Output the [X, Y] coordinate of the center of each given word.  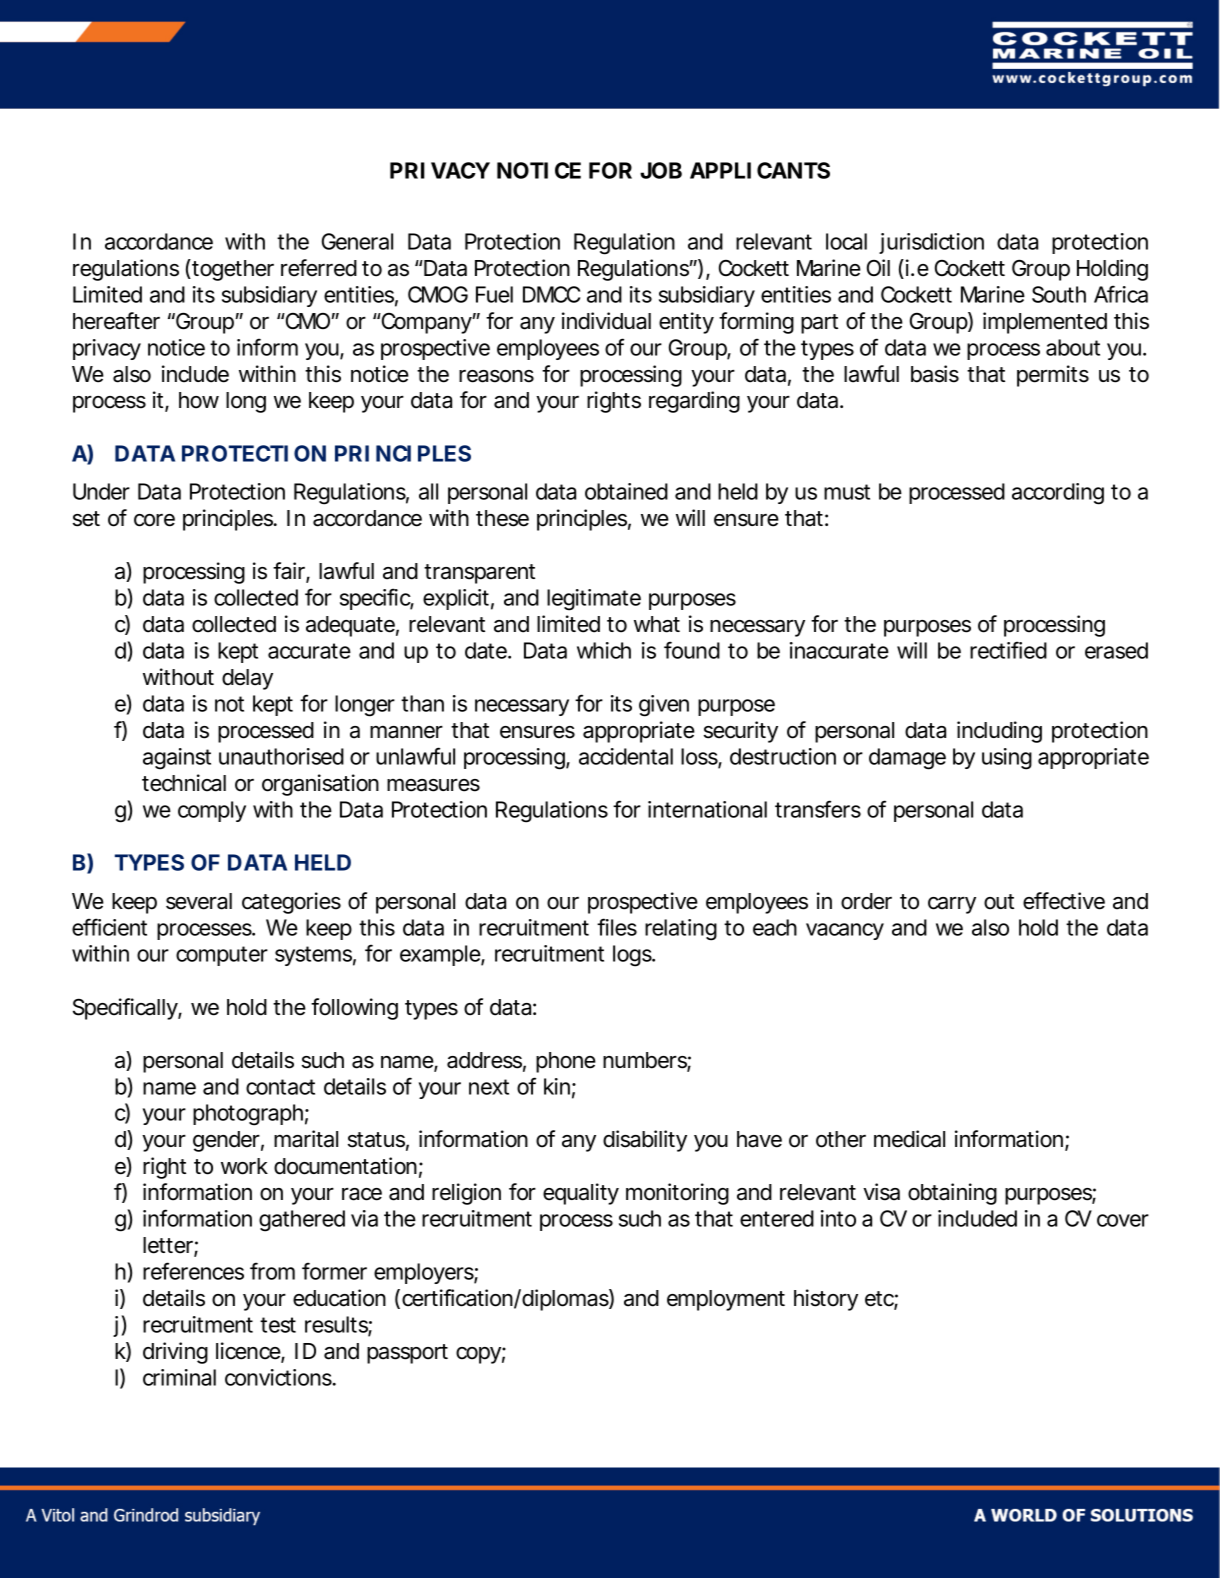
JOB [661, 170]
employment [726, 1300]
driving [175, 1353]
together [233, 270]
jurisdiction [931, 243]
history [826, 1300]
